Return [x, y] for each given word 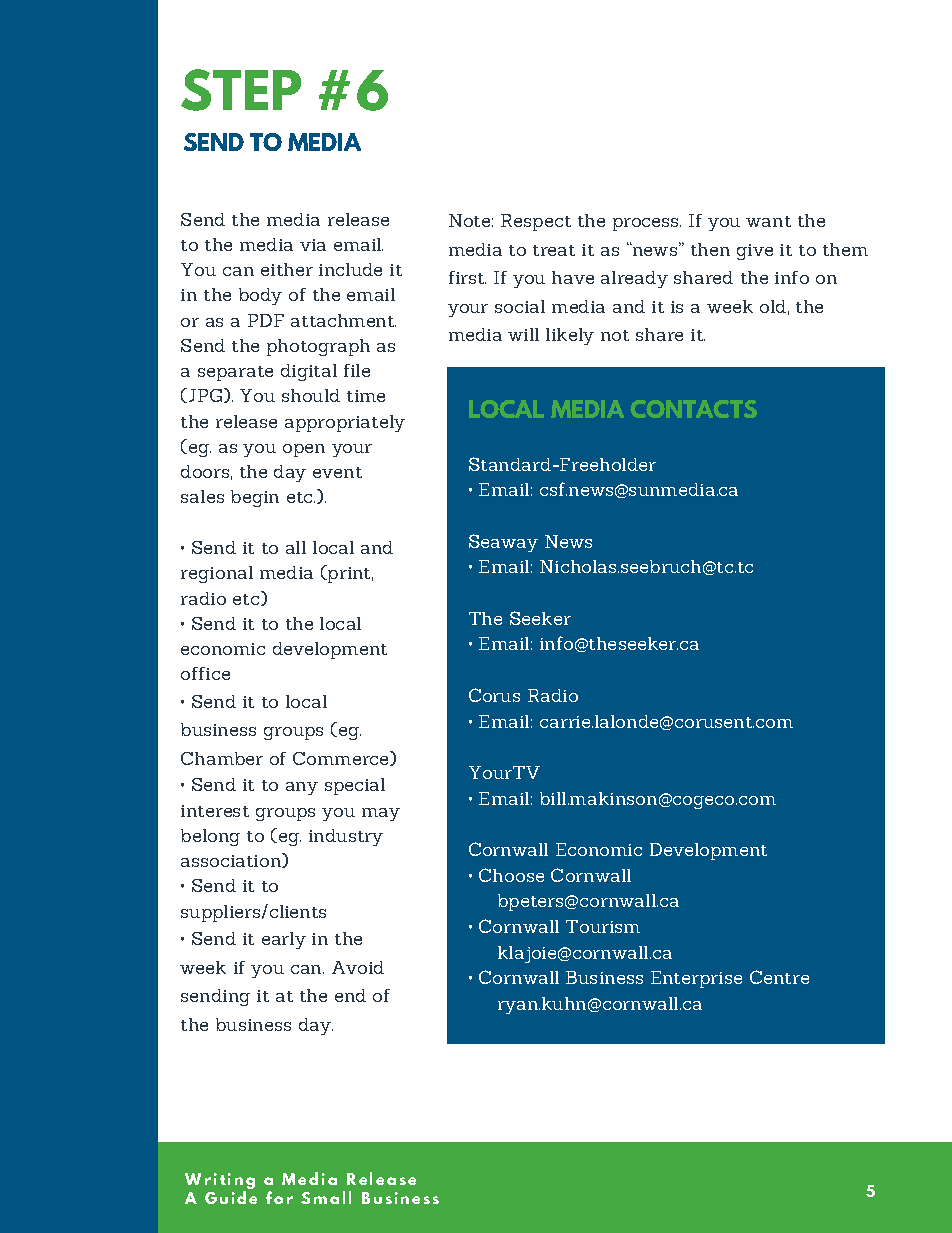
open [304, 450]
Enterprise [696, 979]
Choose [511, 875]
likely [570, 336]
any [302, 788]
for [279, 1197]
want [768, 221]
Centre [779, 977]
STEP [241, 90]
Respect [536, 222]
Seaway [503, 543]
